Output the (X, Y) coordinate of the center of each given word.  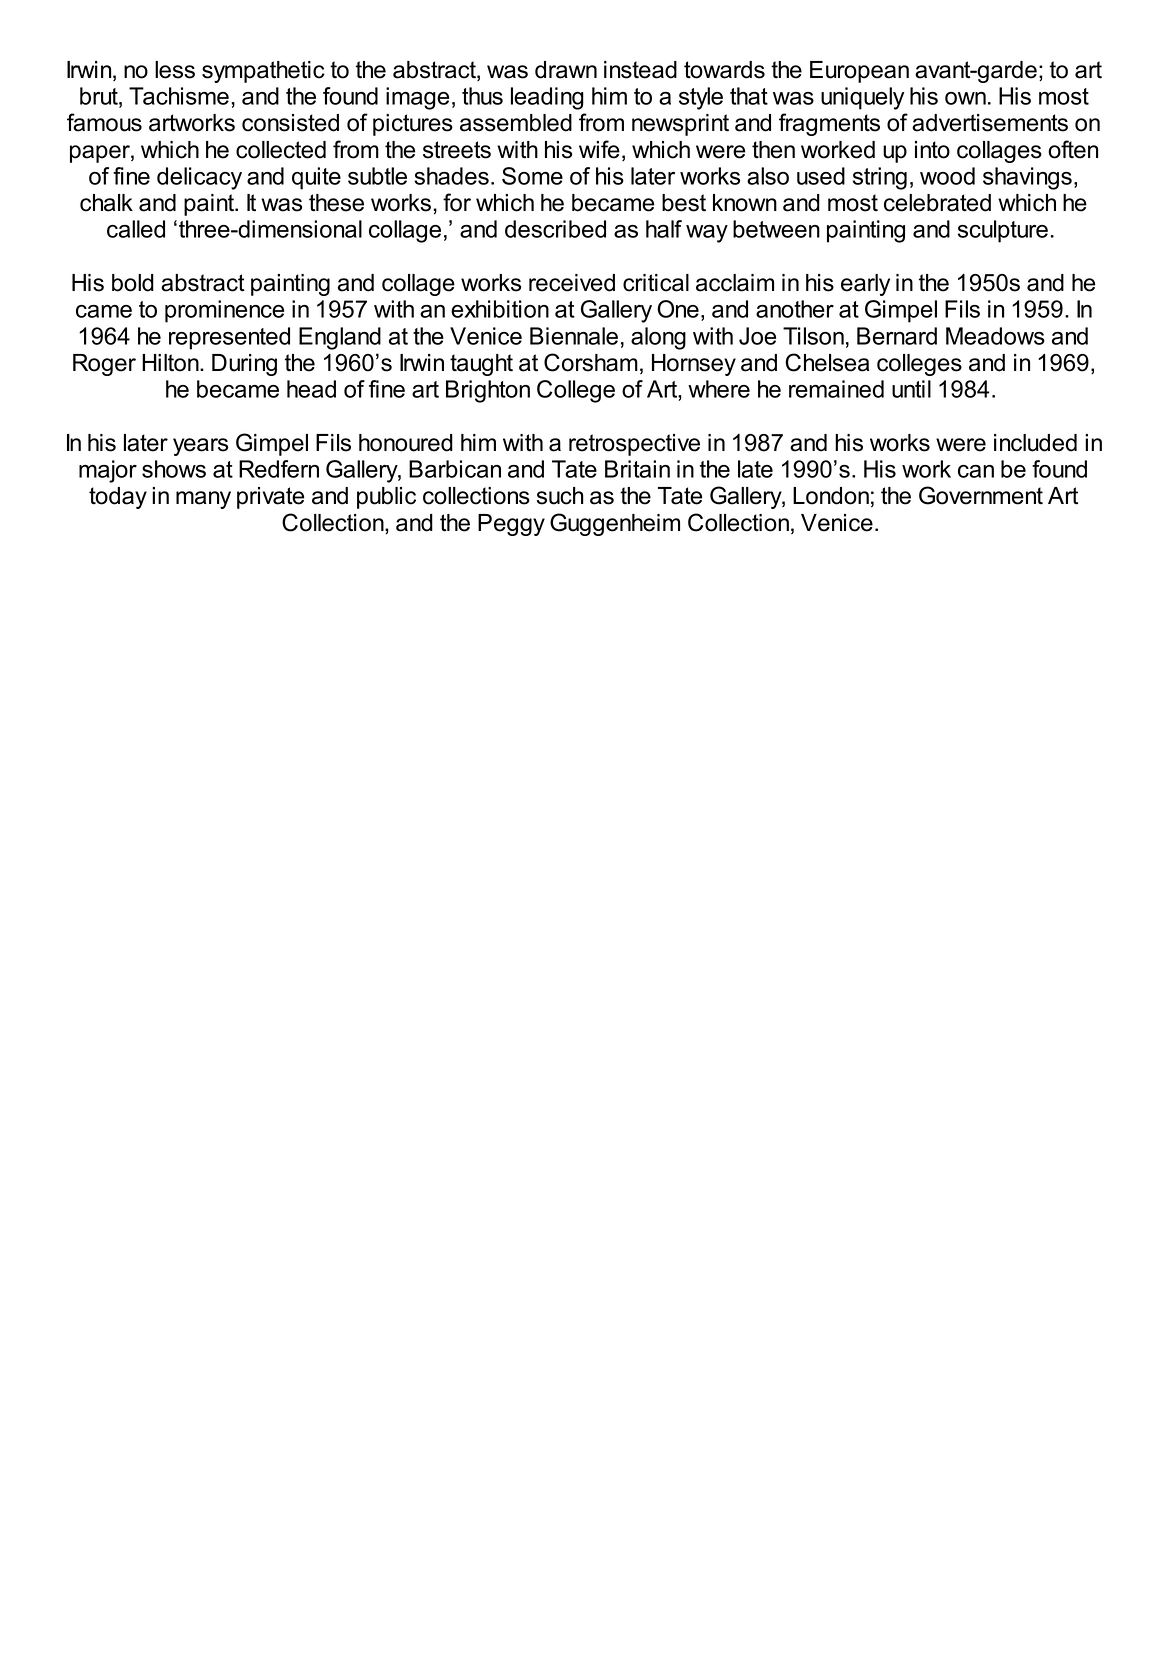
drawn (566, 70)
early (865, 285)
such (560, 496)
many (203, 500)
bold (133, 283)
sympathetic (263, 72)
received (572, 283)
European (859, 72)
